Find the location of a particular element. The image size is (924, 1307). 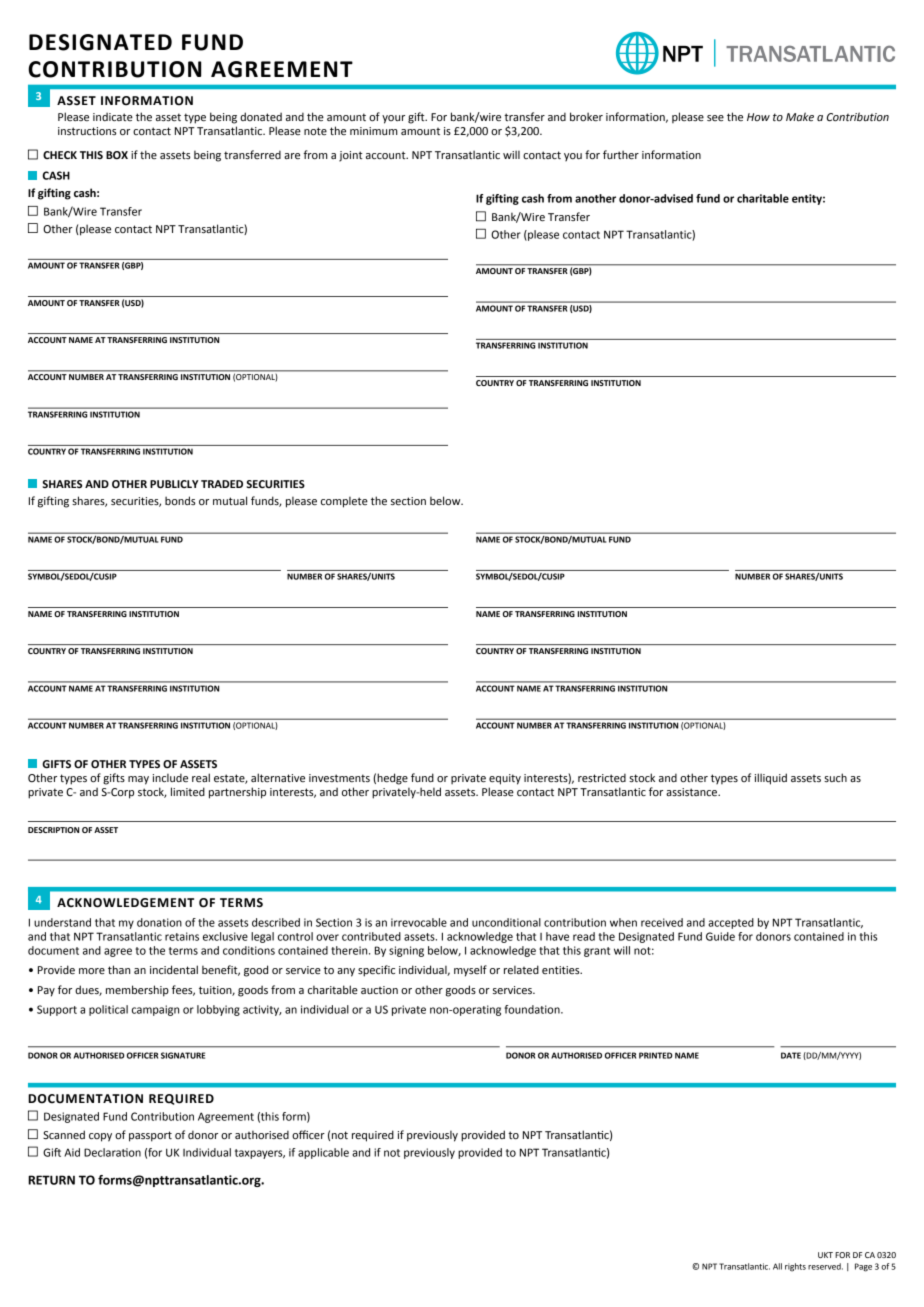

equity is located at coordinates (505, 779).
